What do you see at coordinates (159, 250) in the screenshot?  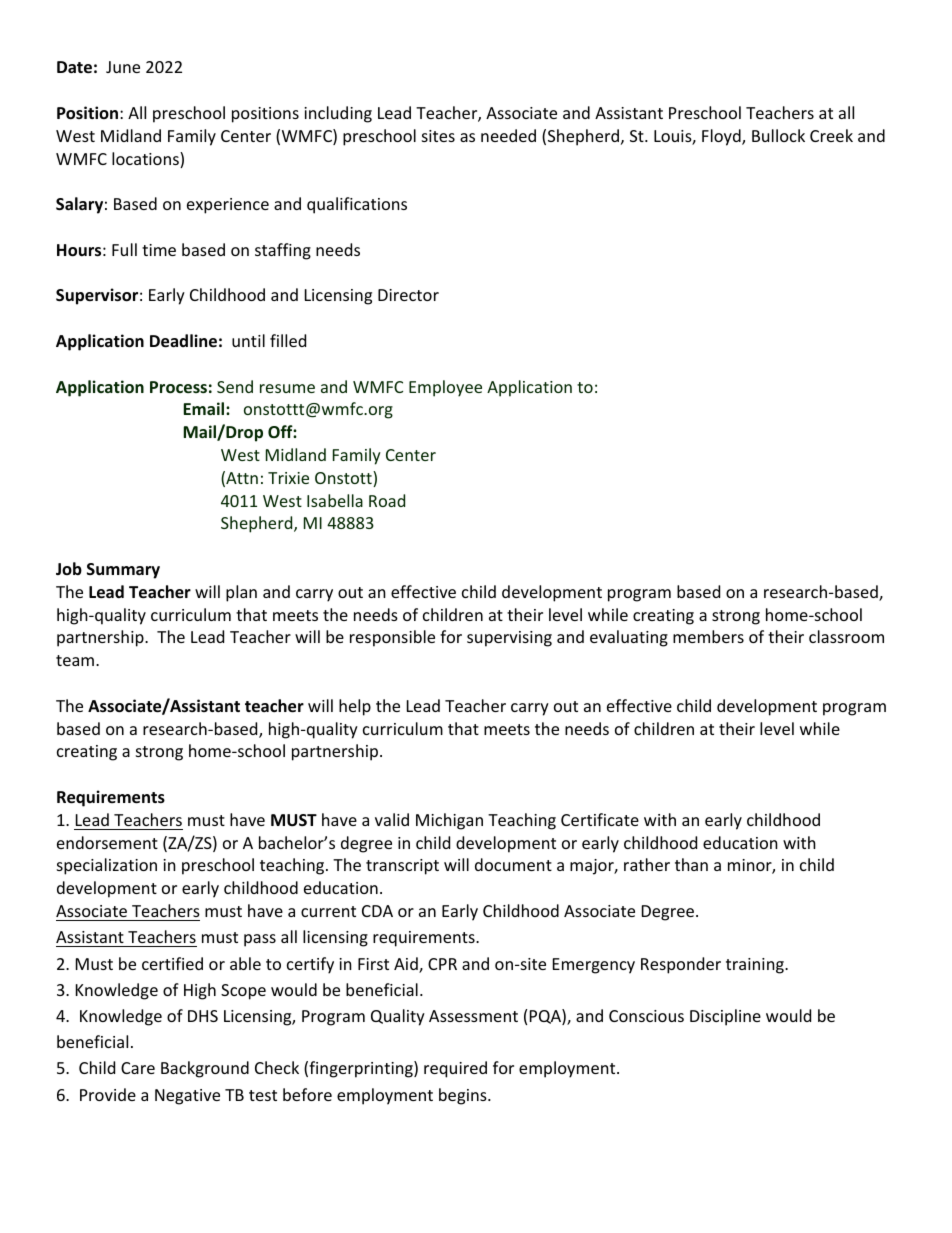 I see `time` at bounding box center [159, 250].
